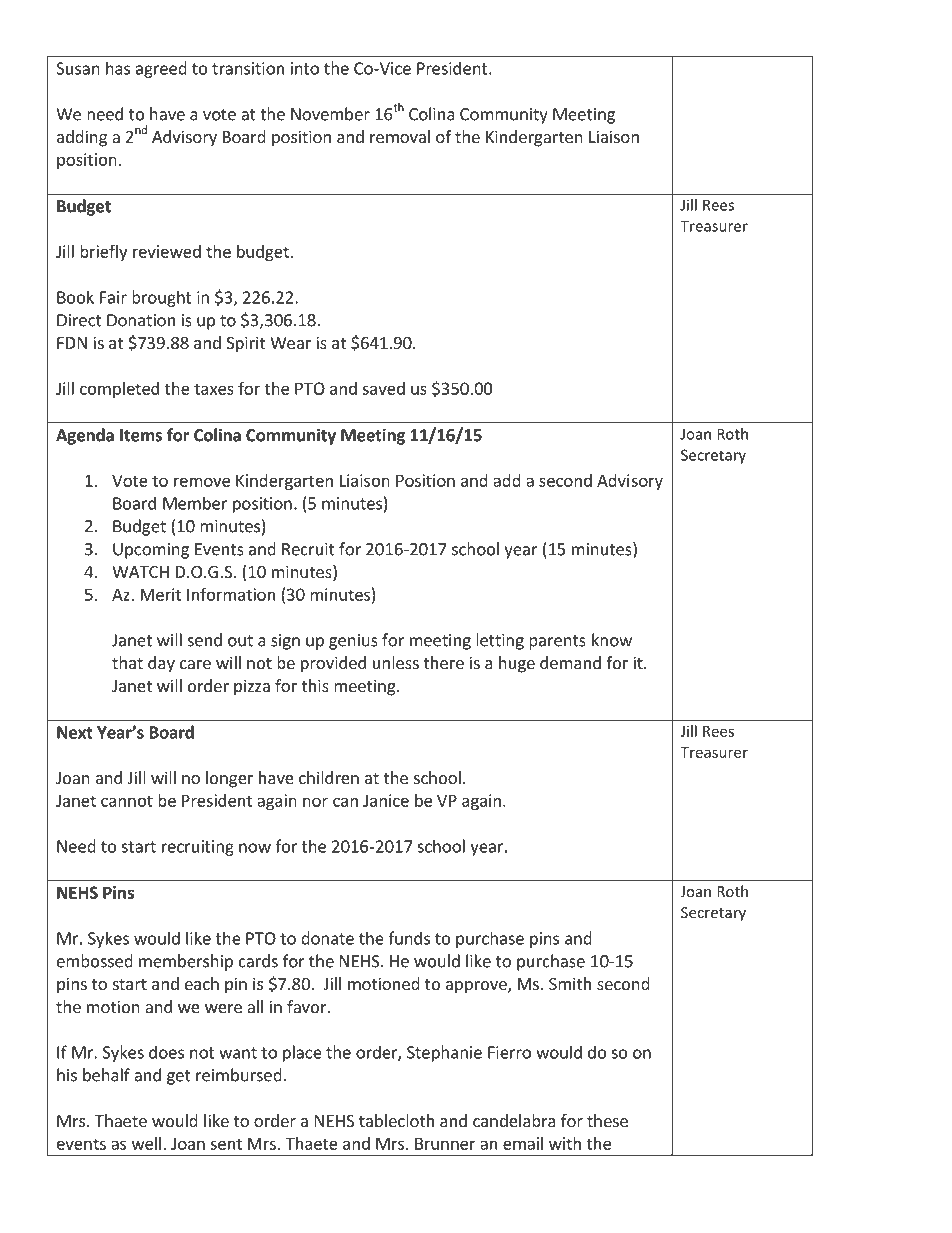  I want to click on huge, so click(517, 664).
